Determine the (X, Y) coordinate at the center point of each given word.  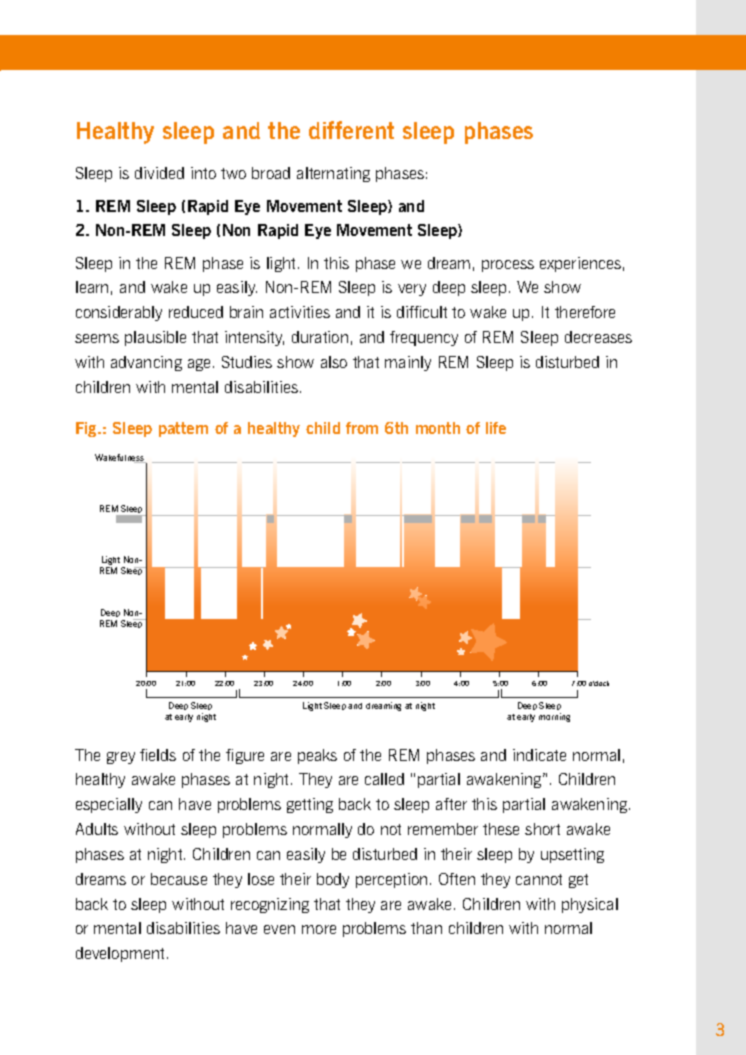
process (508, 266)
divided (159, 173)
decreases (598, 337)
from (362, 428)
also (334, 362)
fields (158, 755)
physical (590, 905)
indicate (539, 755)
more (319, 929)
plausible (155, 338)
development (120, 954)
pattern (183, 429)
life (496, 428)
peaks (317, 756)
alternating (333, 174)
